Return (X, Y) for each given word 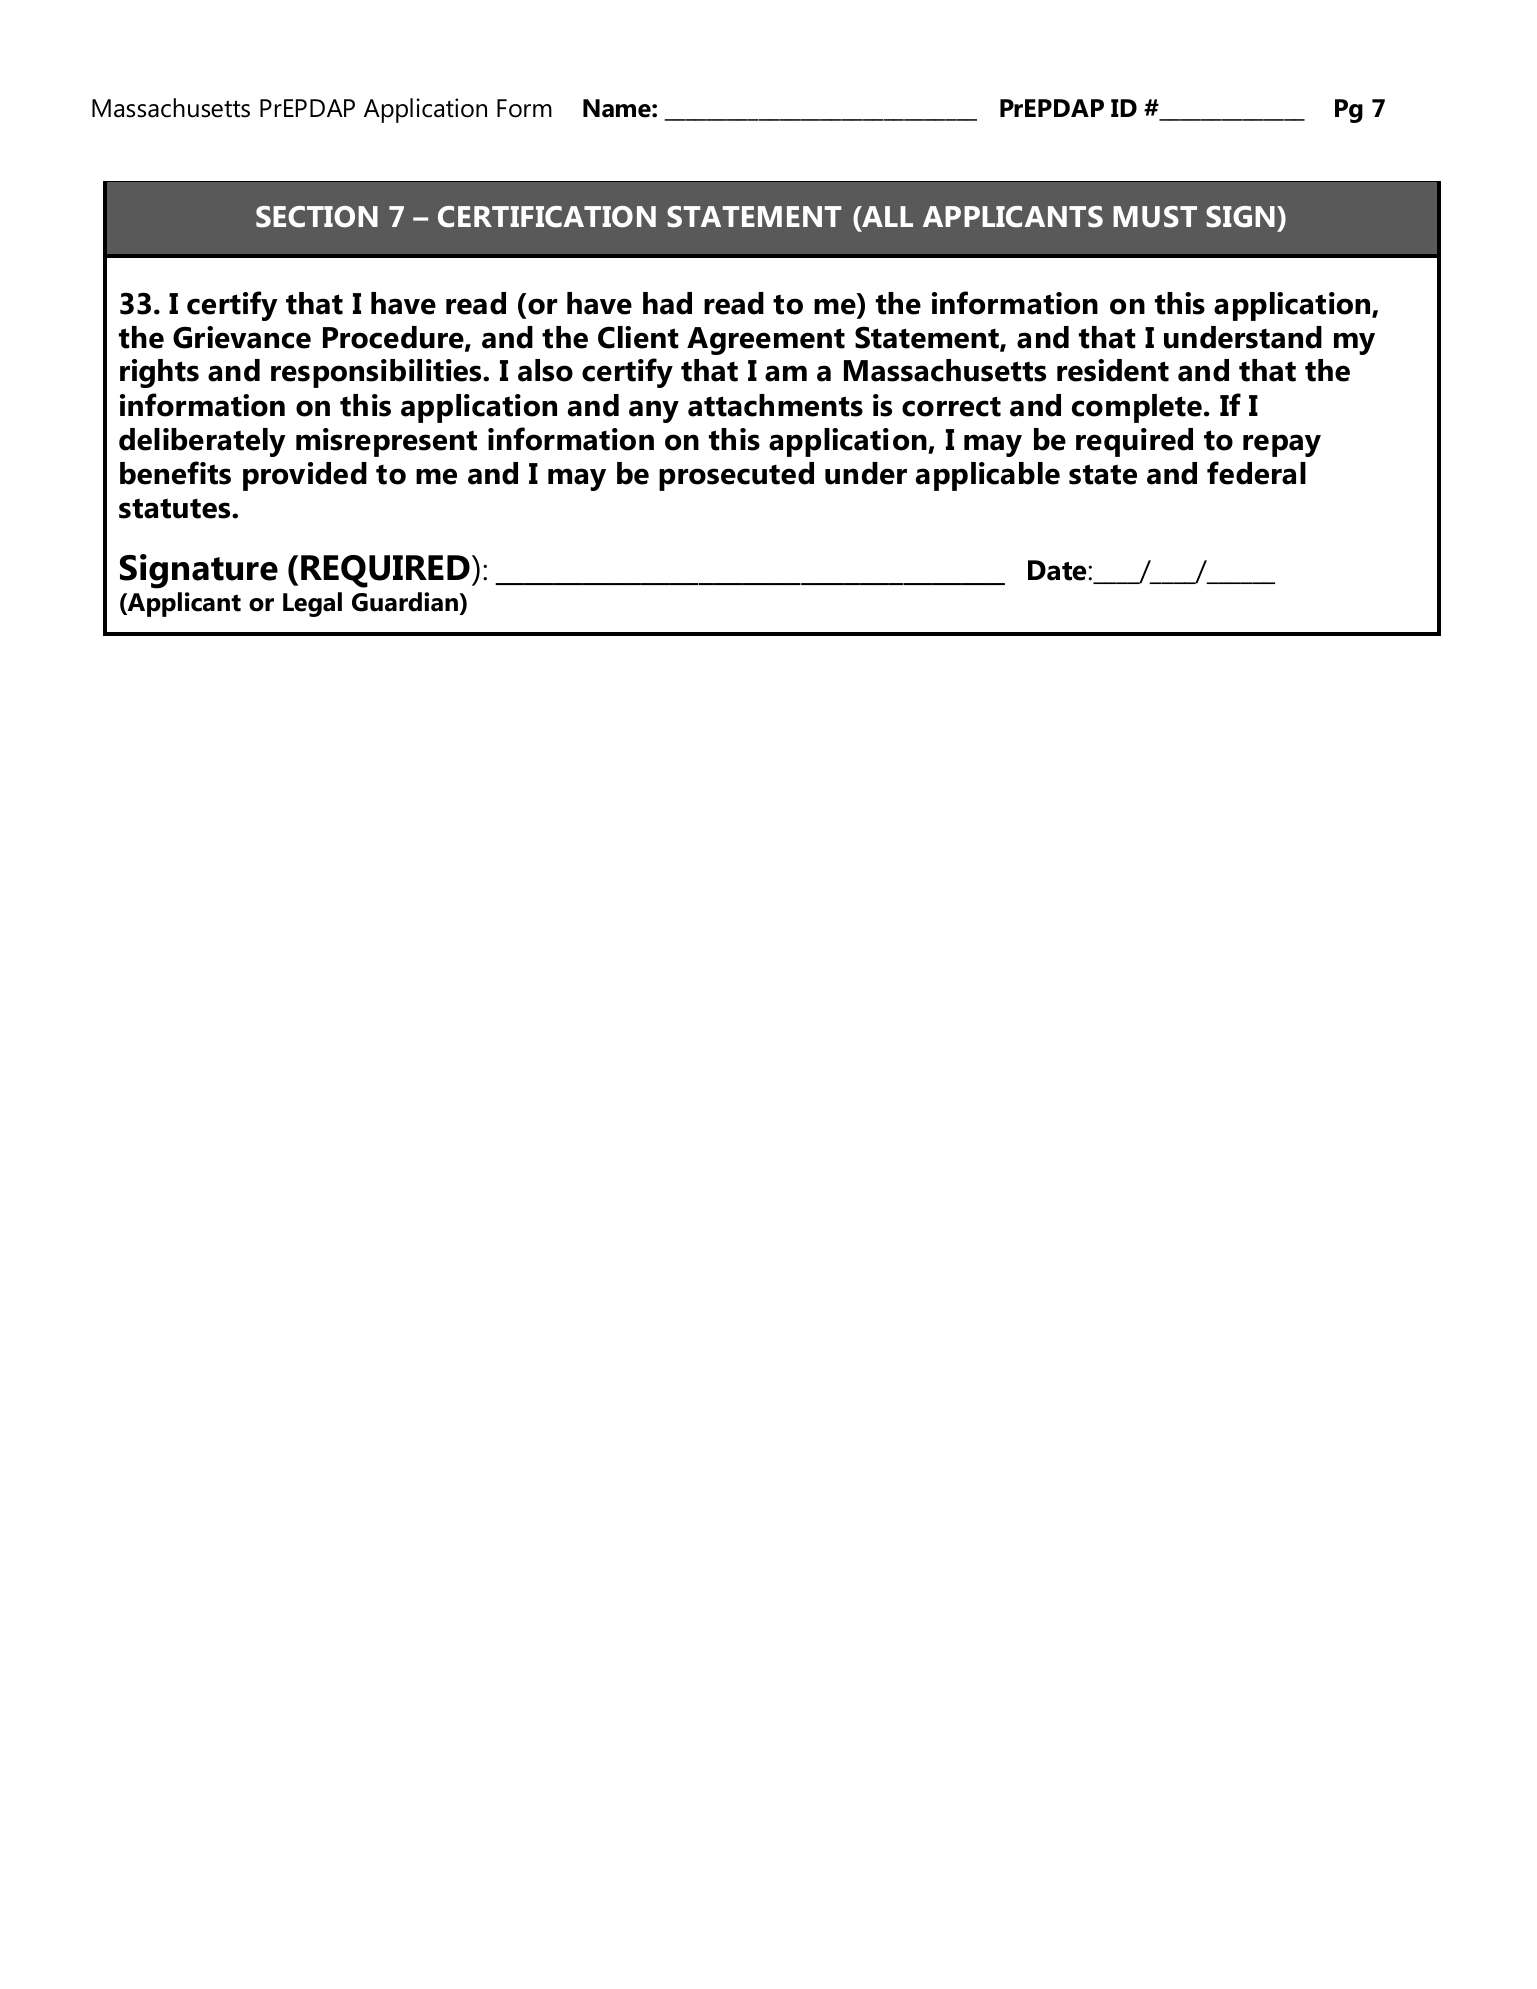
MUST (1155, 217)
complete (1137, 408)
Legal (312, 604)
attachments (775, 405)
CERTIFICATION (547, 217)
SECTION (317, 217)
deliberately (202, 442)
